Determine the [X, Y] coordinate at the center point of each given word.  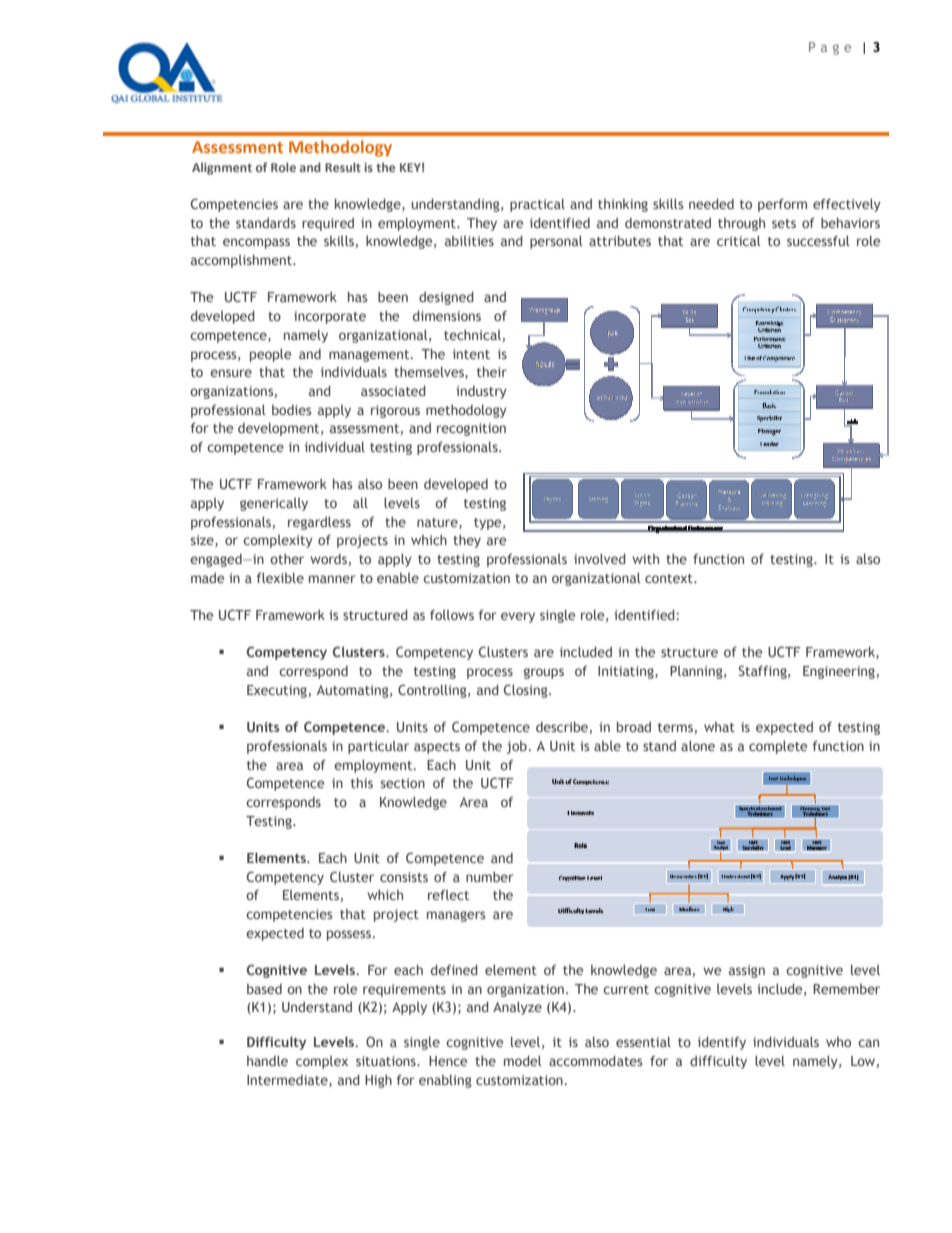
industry [481, 392]
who [838, 1042]
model [523, 1060]
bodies [292, 410]
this [362, 782]
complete [778, 747]
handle [267, 1060]
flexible [280, 577]
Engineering [839, 672]
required [328, 224]
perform [782, 205]
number [489, 876]
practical [537, 205]
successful [818, 240]
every [518, 617]
